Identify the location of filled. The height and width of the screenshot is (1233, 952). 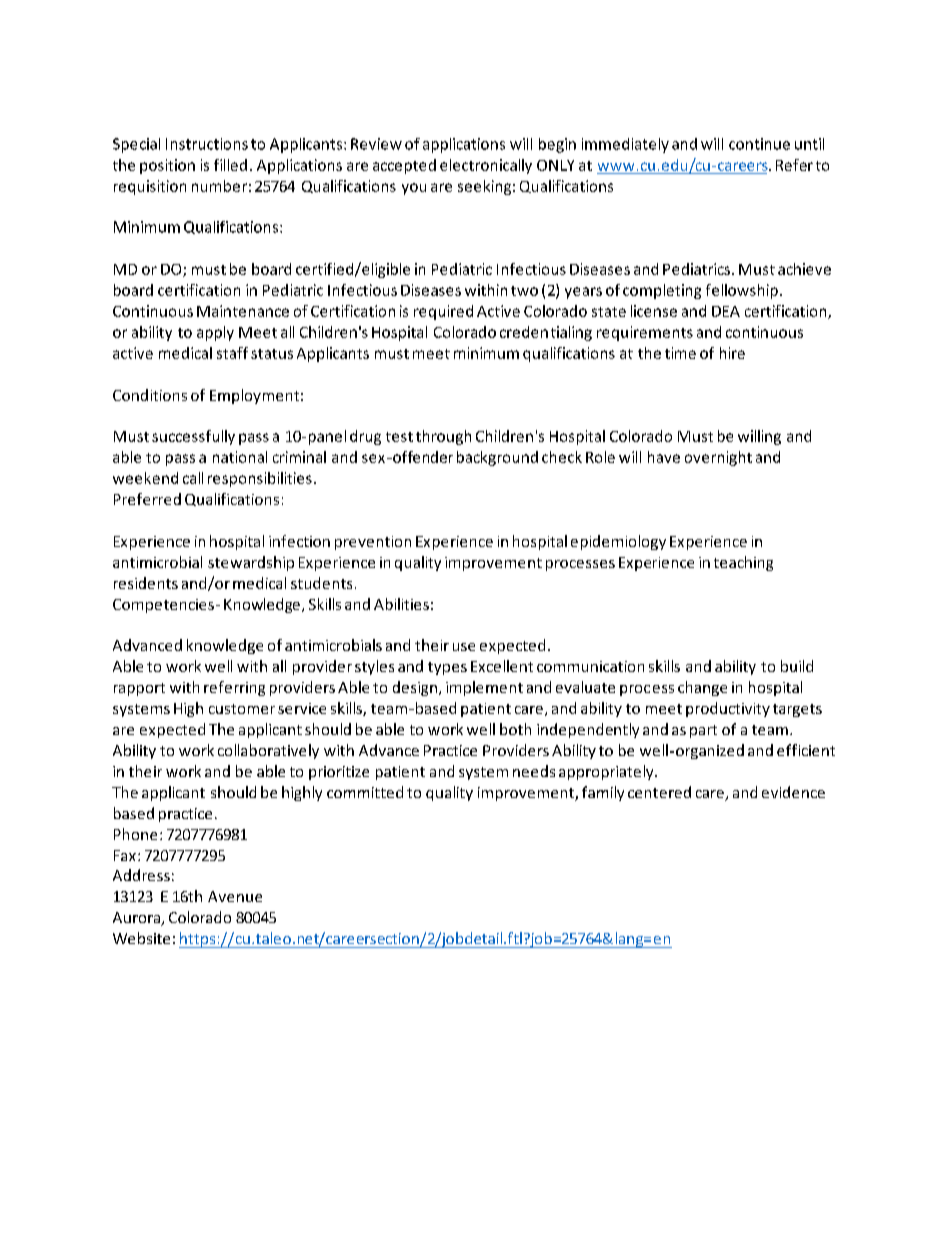
(230, 165).
